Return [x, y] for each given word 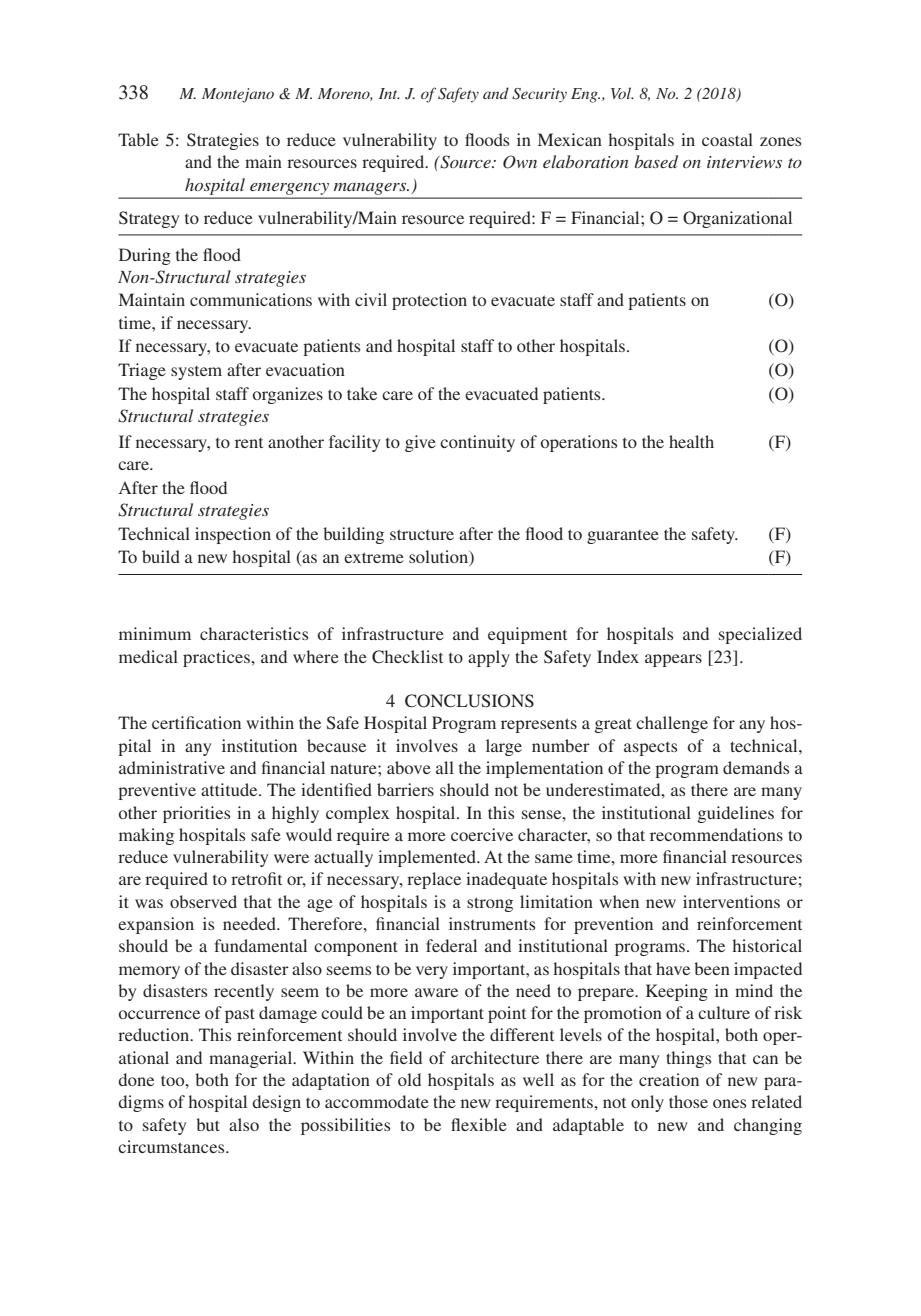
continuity [477, 443]
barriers [405, 789]
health [691, 441]
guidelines [736, 814]
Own [520, 162]
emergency [289, 189]
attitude [230, 789]
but [208, 1124]
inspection [233, 535]
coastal [727, 139]
